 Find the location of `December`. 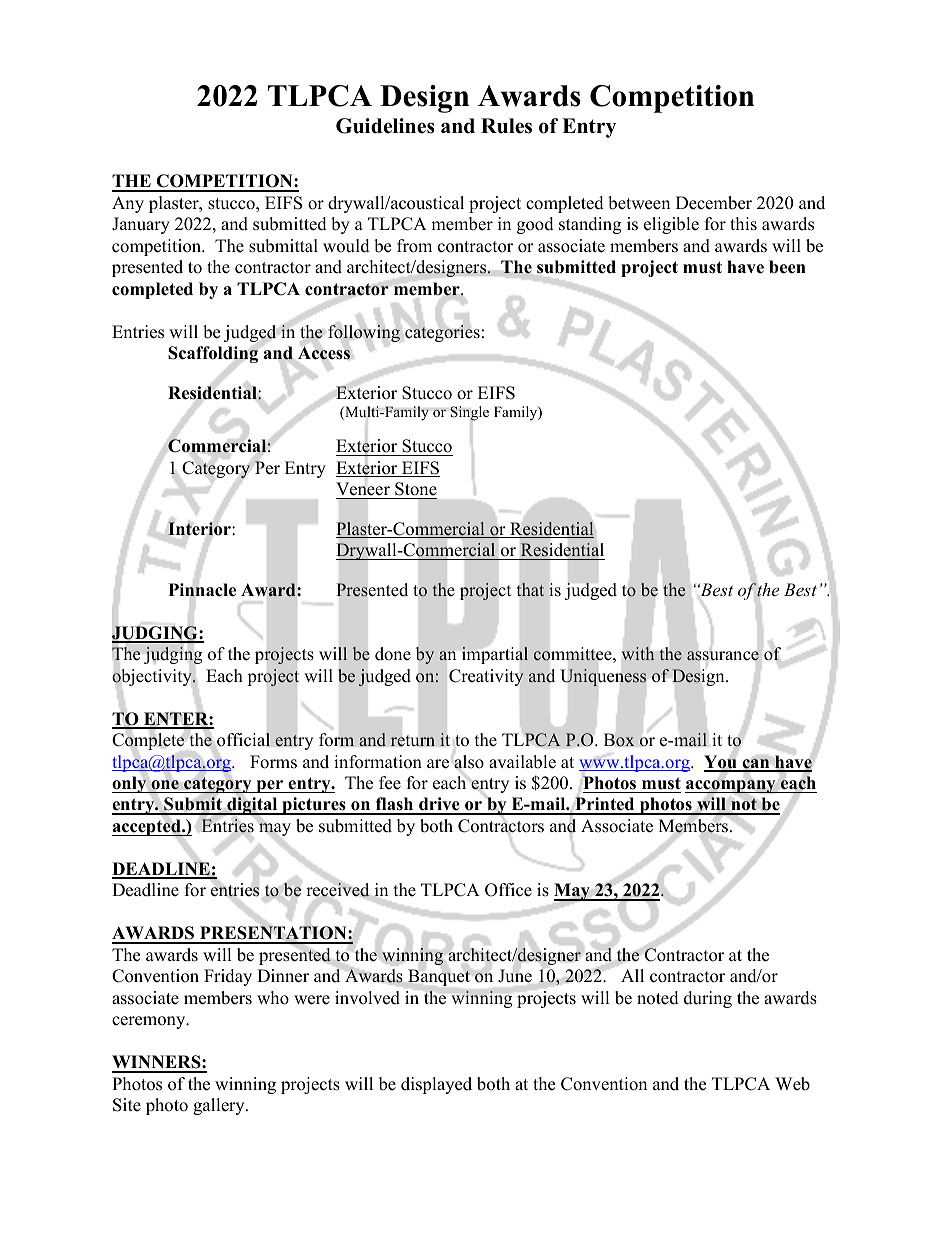

December is located at coordinates (714, 203).
